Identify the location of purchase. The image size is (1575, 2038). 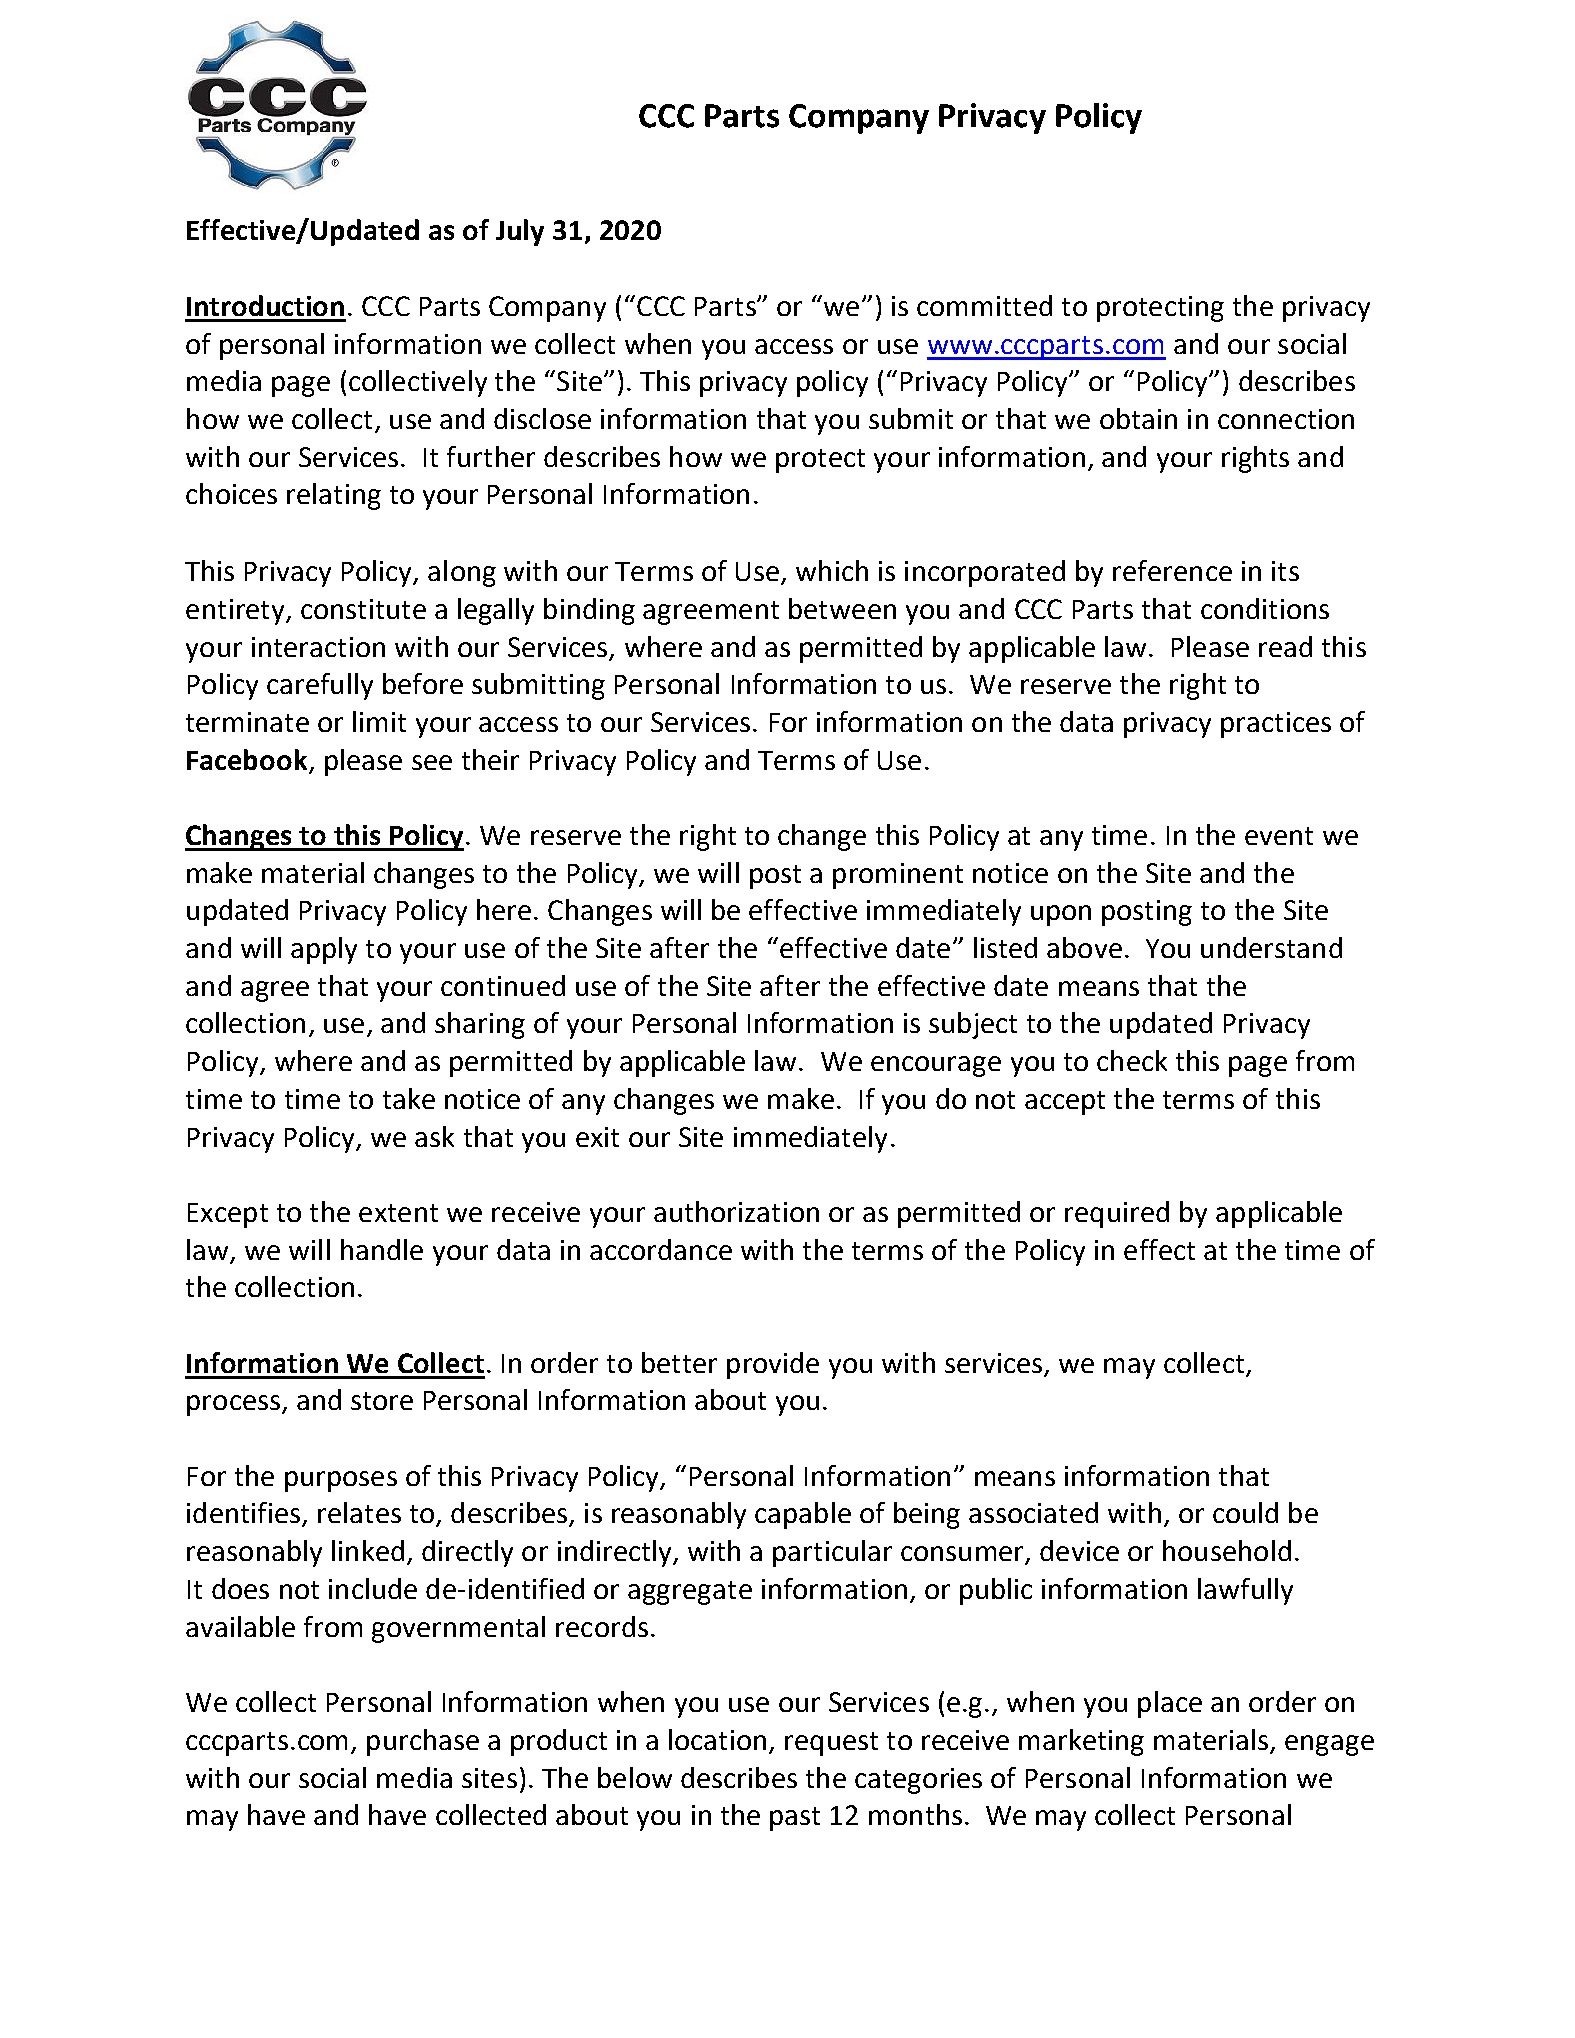
(423, 1742).
